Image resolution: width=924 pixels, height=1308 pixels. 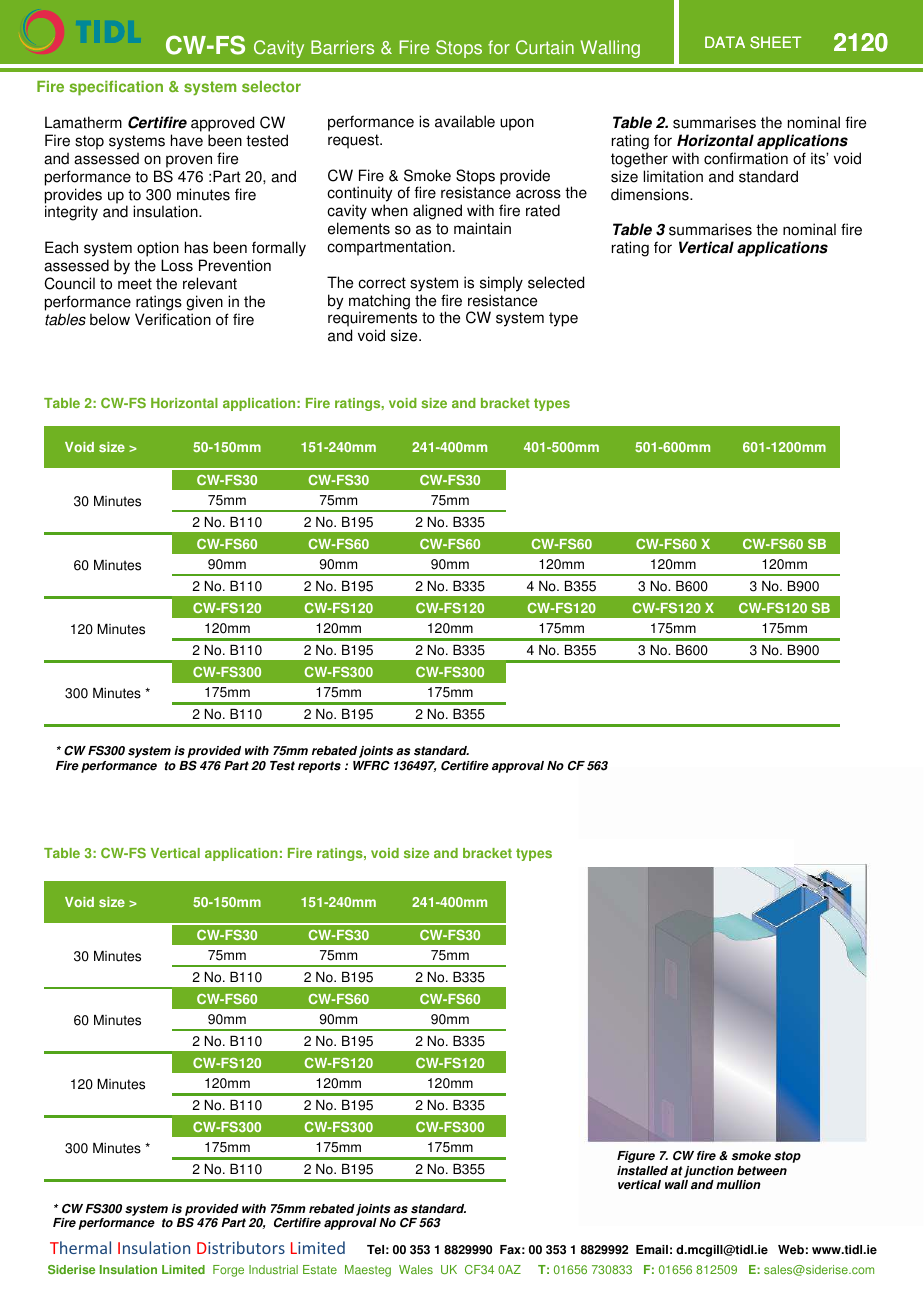 What do you see at coordinates (116, 88) in the page?
I see `specification` at bounding box center [116, 88].
